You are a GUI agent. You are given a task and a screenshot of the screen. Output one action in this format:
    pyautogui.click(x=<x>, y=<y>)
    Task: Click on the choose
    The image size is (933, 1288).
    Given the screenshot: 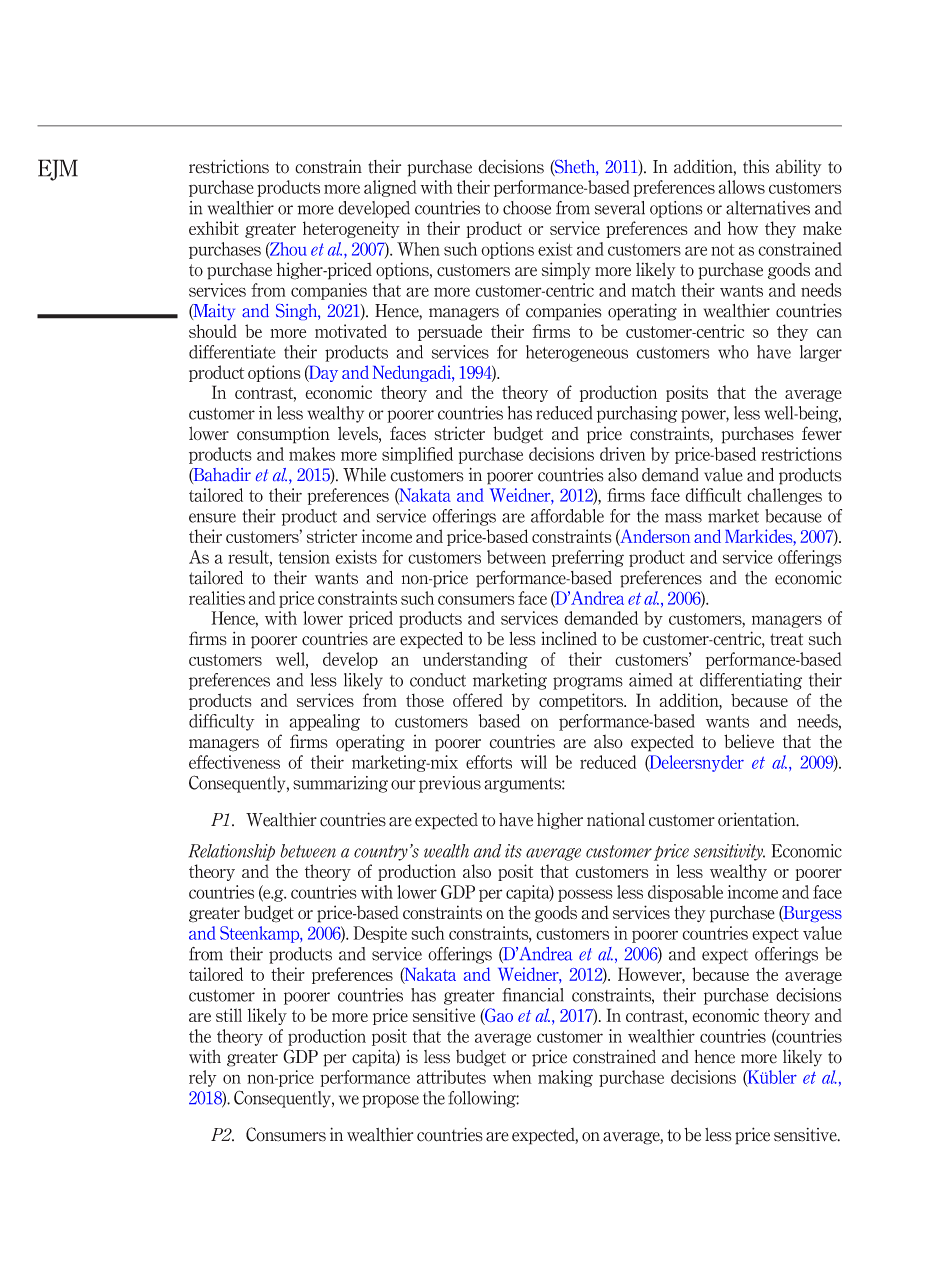 What is the action you would take?
    pyautogui.click(x=527, y=208)
